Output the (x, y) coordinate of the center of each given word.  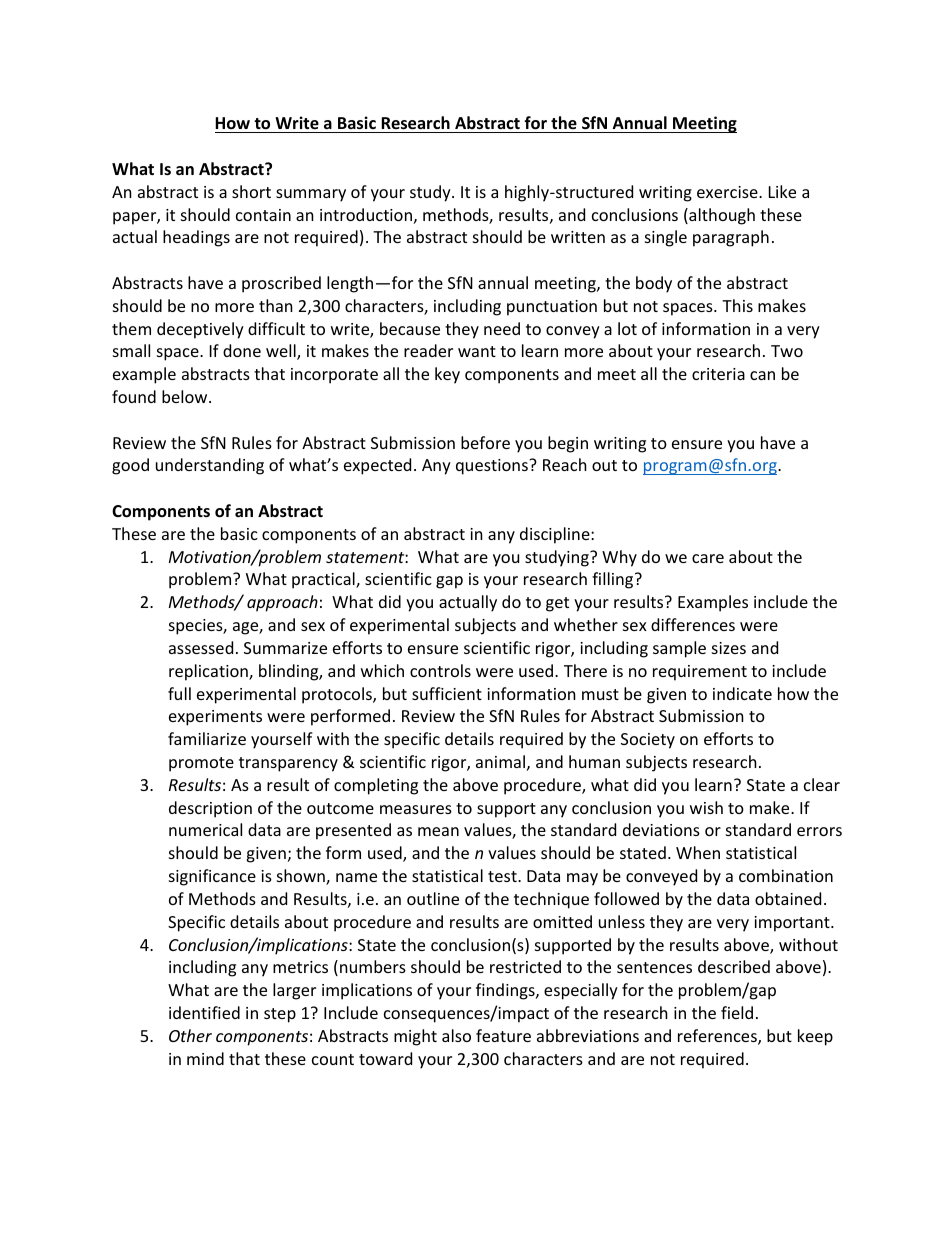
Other (190, 1035)
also (456, 1035)
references (718, 1037)
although (721, 216)
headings (196, 238)
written (578, 237)
